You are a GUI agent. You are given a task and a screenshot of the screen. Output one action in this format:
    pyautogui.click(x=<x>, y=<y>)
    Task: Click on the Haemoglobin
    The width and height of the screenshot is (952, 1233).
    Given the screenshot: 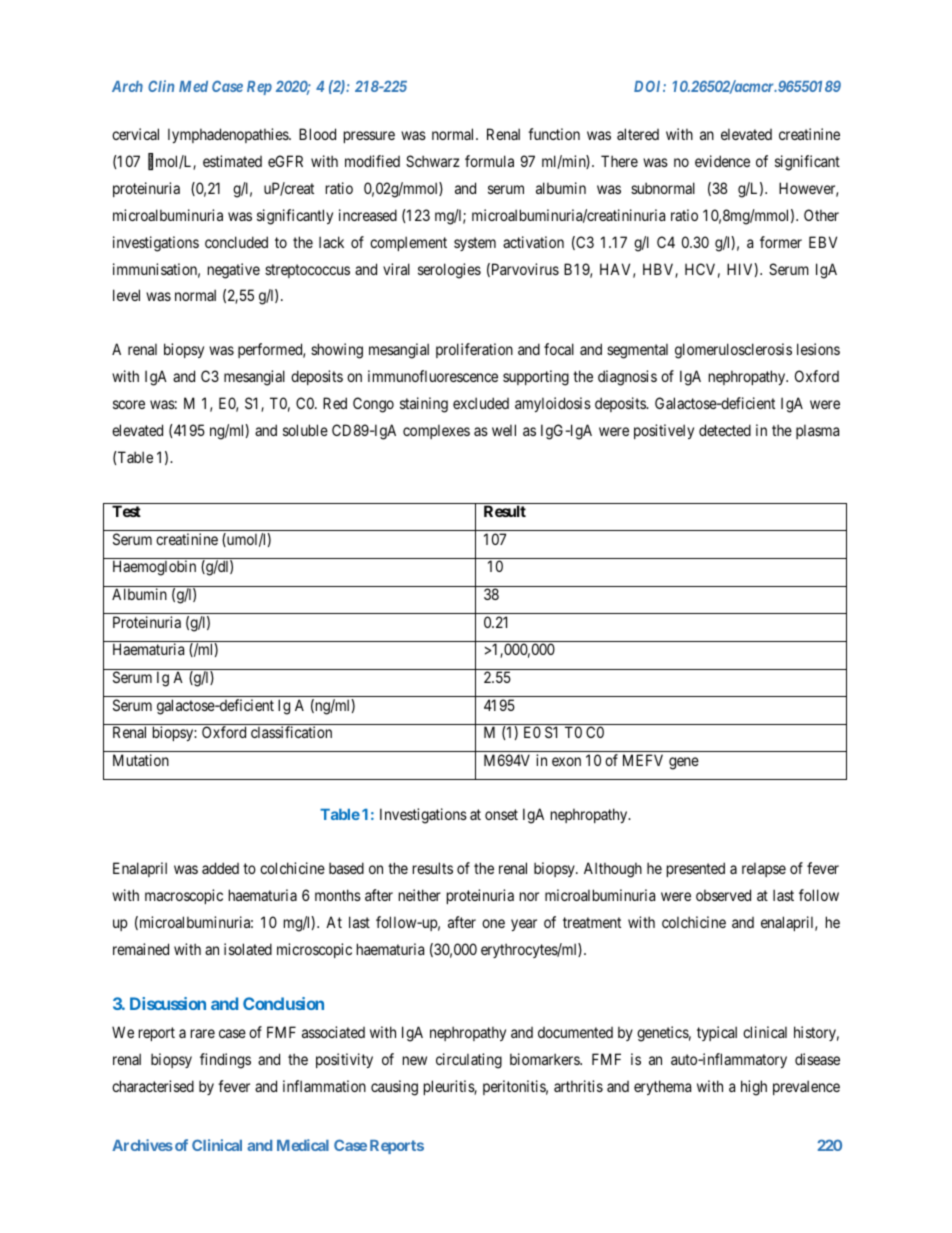 What is the action you would take?
    pyautogui.click(x=154, y=568)
